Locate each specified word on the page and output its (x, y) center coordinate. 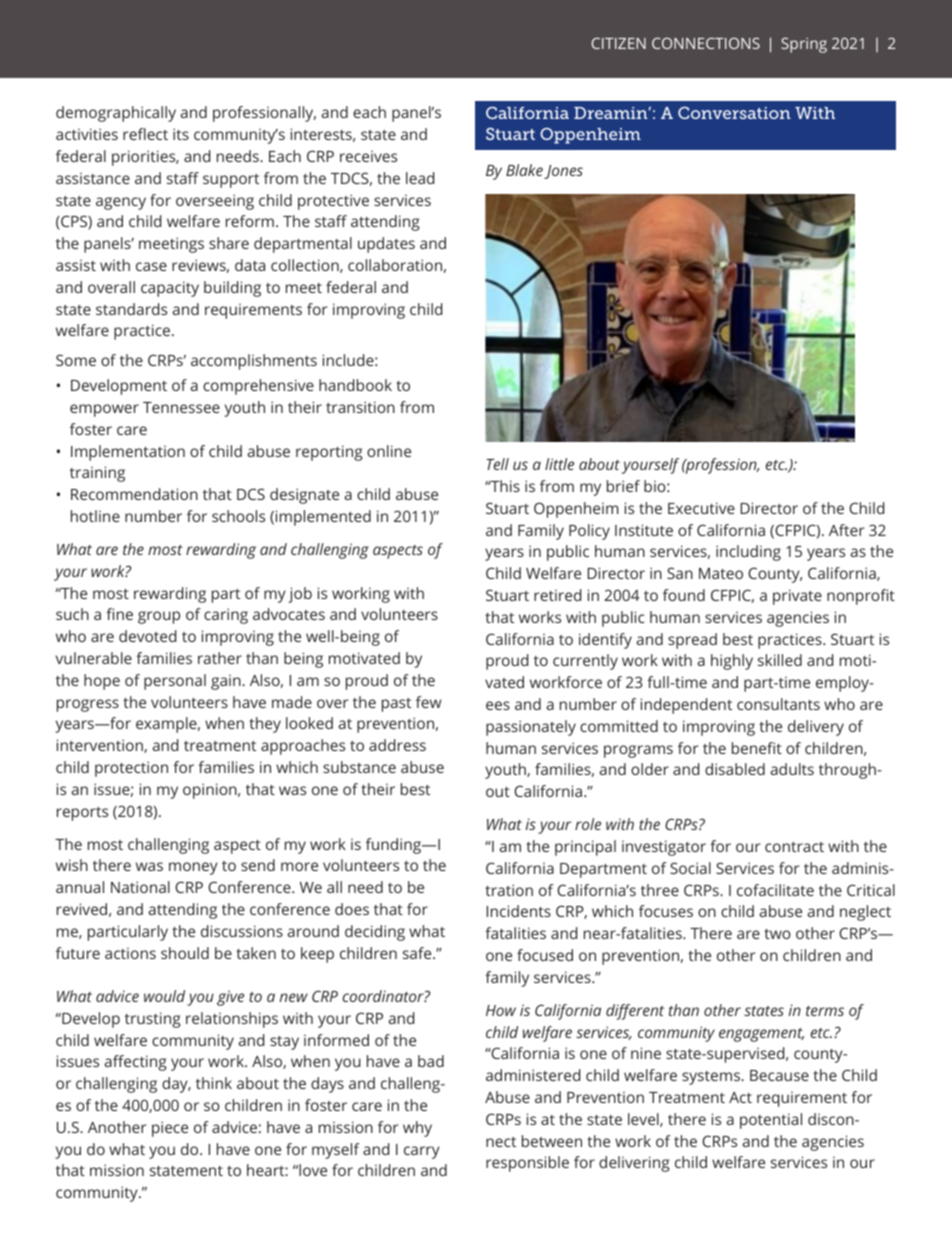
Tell (497, 464)
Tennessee (181, 407)
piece (170, 1129)
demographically (116, 114)
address (397, 745)
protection (131, 769)
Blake (524, 170)
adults (792, 769)
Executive (701, 508)
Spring (804, 45)
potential (771, 1121)
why (417, 1129)
